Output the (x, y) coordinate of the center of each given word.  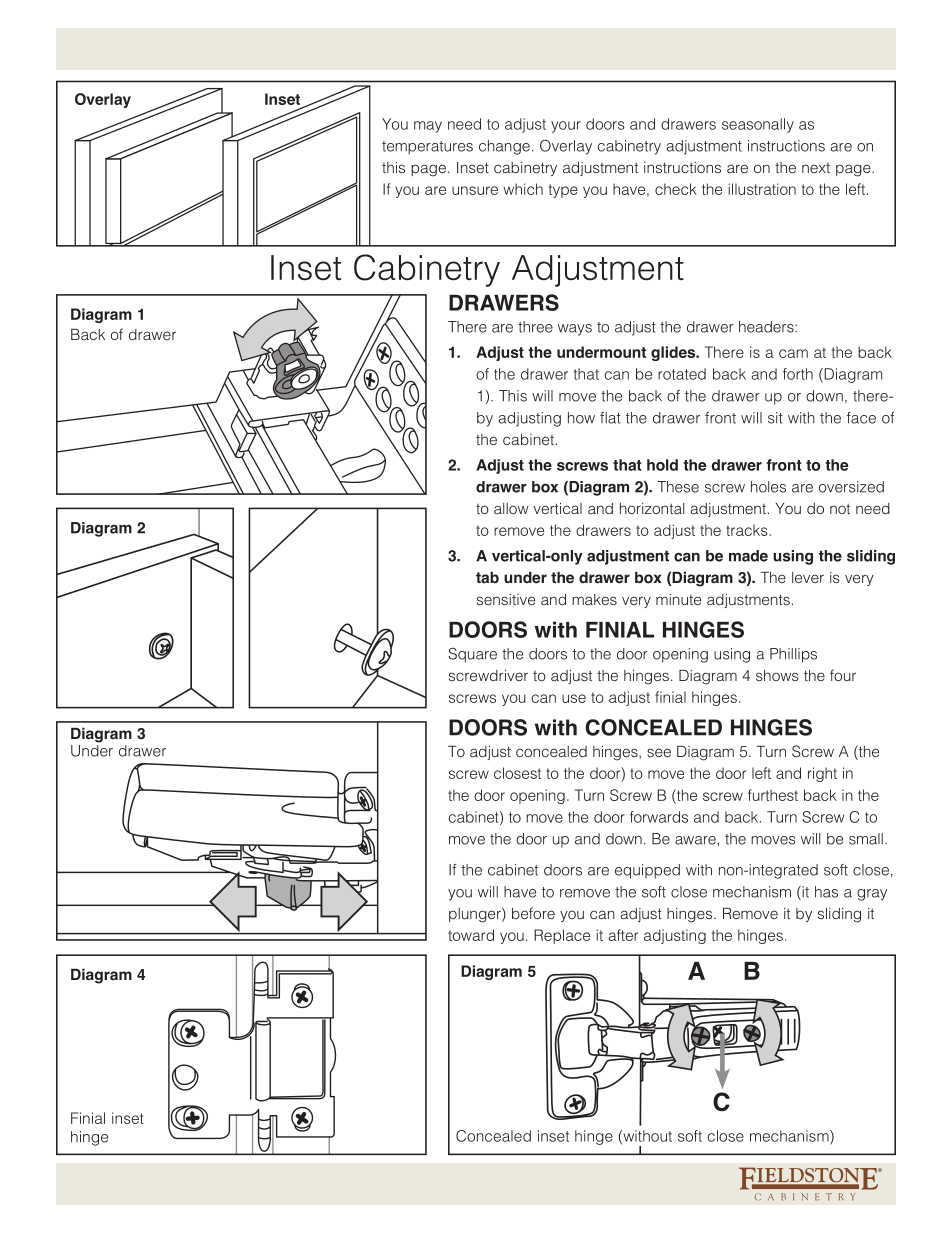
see (659, 752)
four (843, 675)
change (504, 147)
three (535, 327)
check (676, 189)
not (840, 509)
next (816, 168)
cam (793, 353)
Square (472, 655)
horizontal (652, 508)
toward (471, 935)
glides (674, 353)
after (623, 935)
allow (511, 508)
